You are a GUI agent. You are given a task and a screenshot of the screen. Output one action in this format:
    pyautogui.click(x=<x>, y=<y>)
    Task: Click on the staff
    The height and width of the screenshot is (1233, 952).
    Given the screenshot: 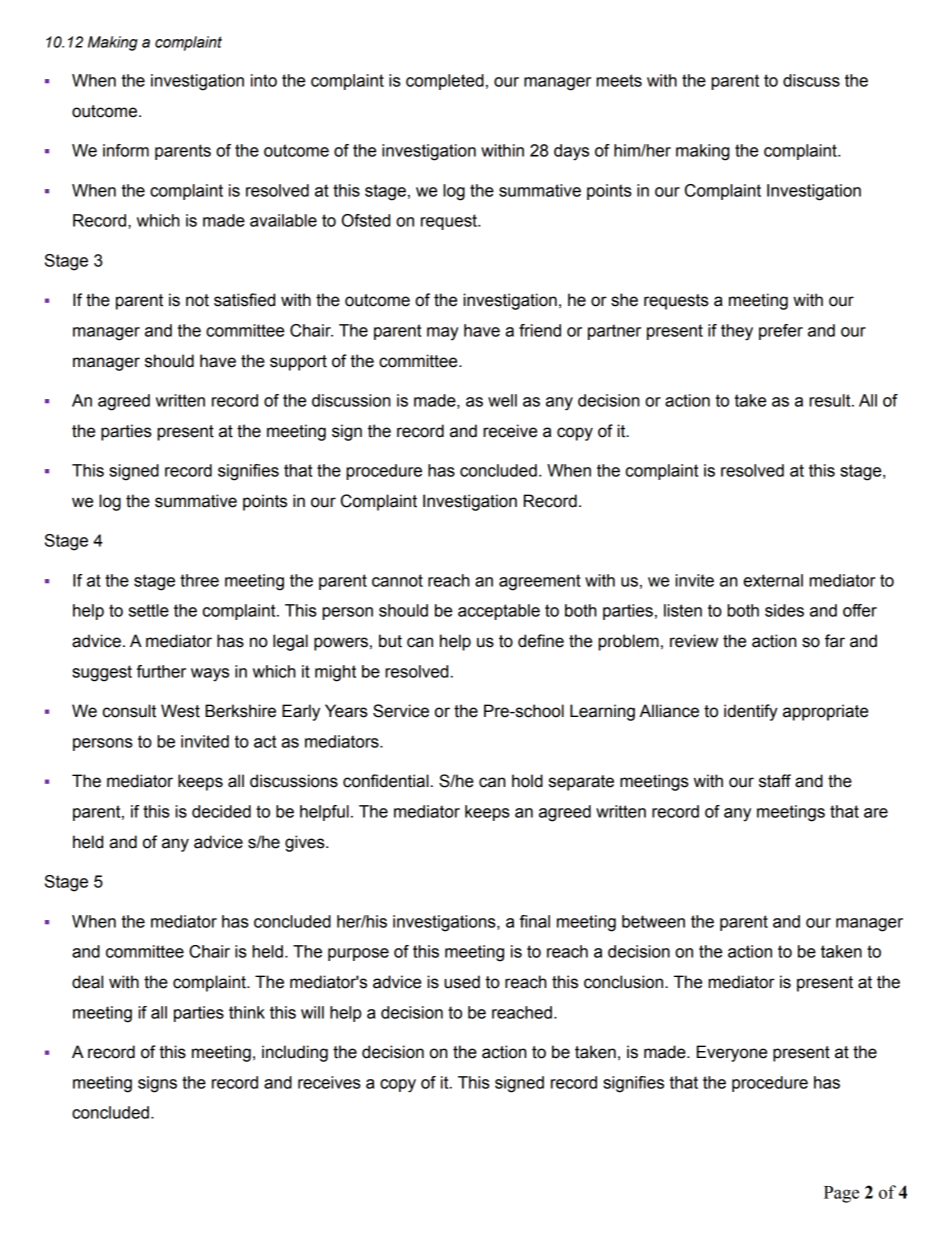 What is the action you would take?
    pyautogui.click(x=775, y=781)
